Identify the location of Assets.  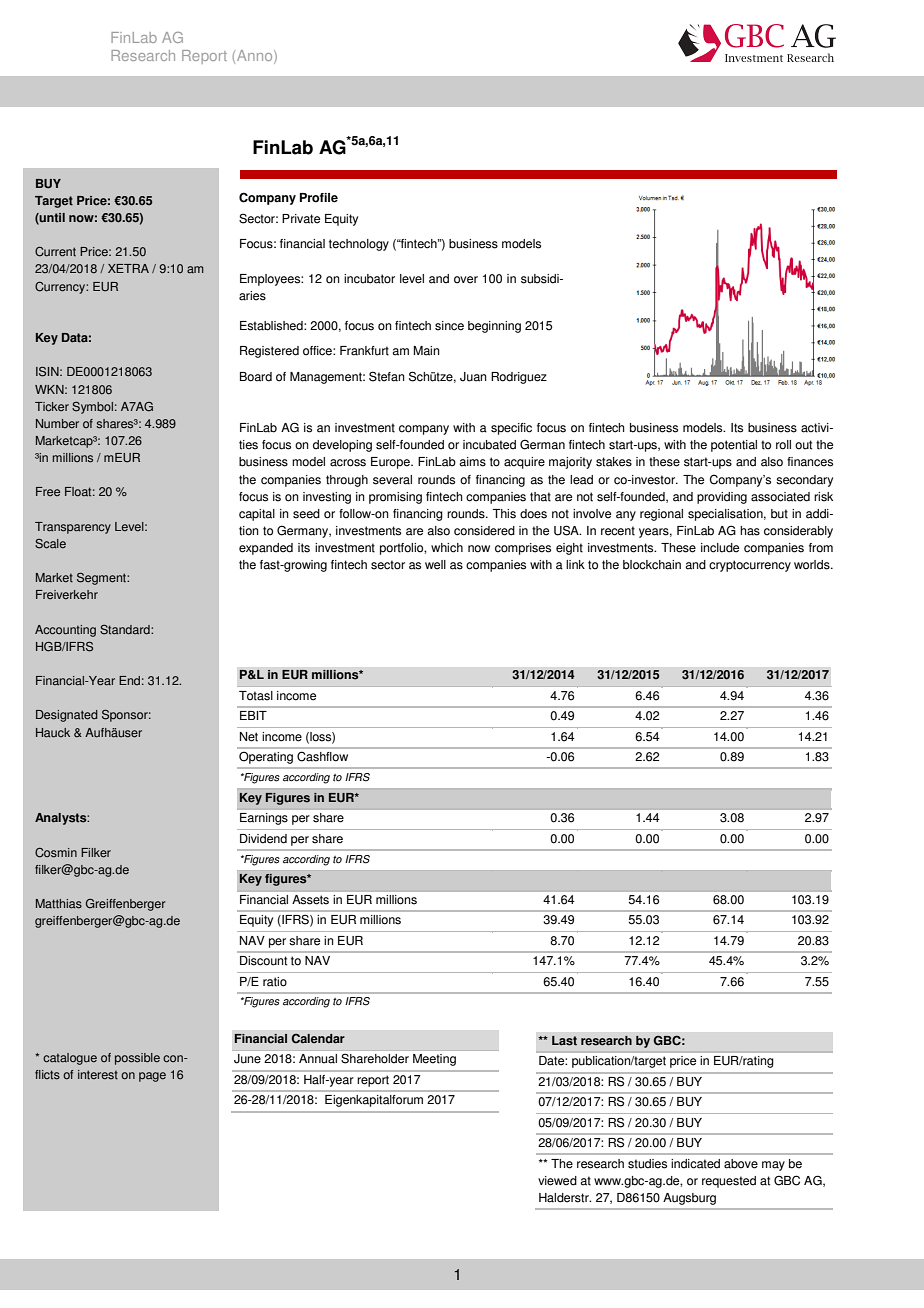
(310, 899).
